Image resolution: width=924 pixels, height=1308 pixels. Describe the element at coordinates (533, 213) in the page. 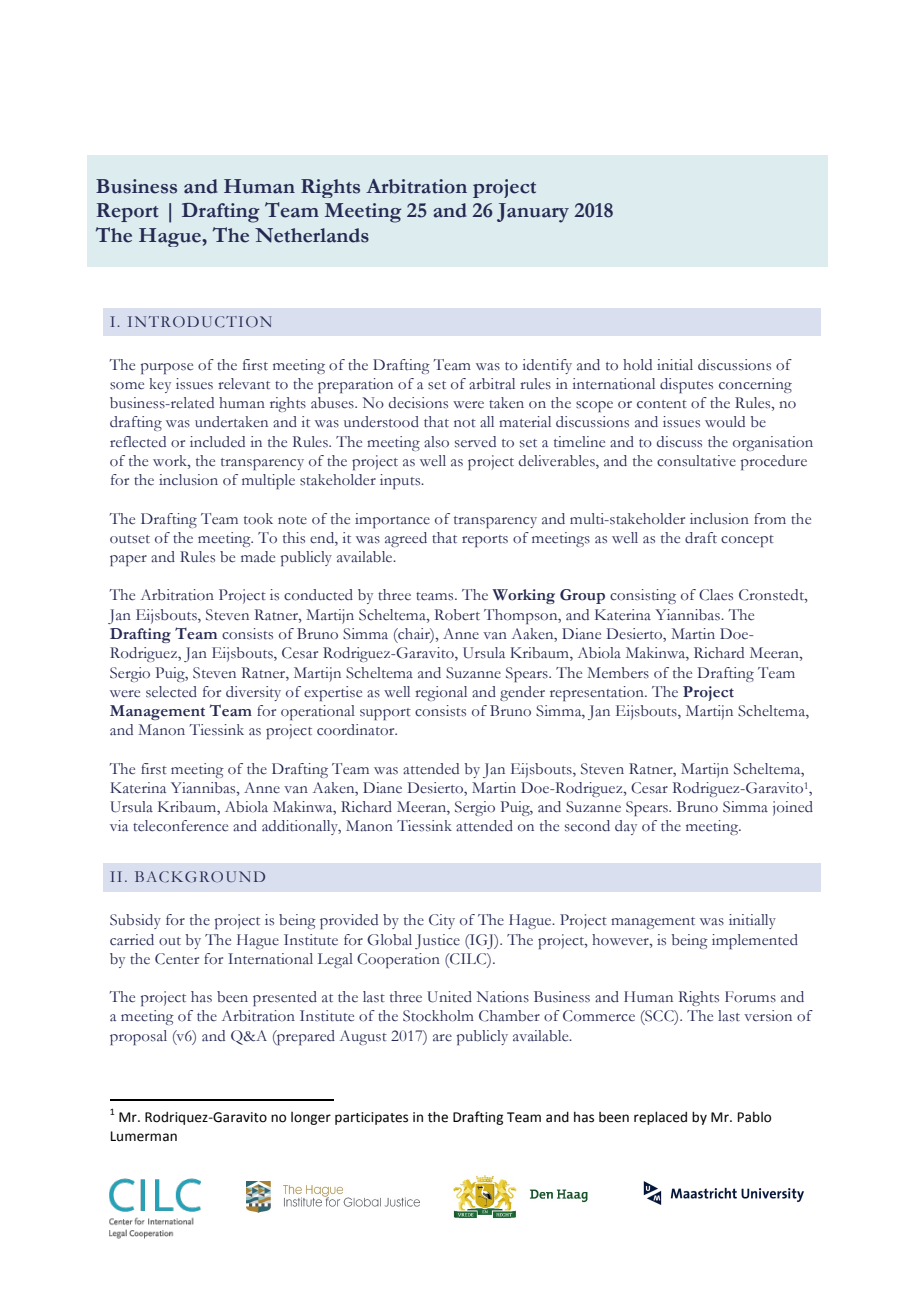

I see `January` at that location.
